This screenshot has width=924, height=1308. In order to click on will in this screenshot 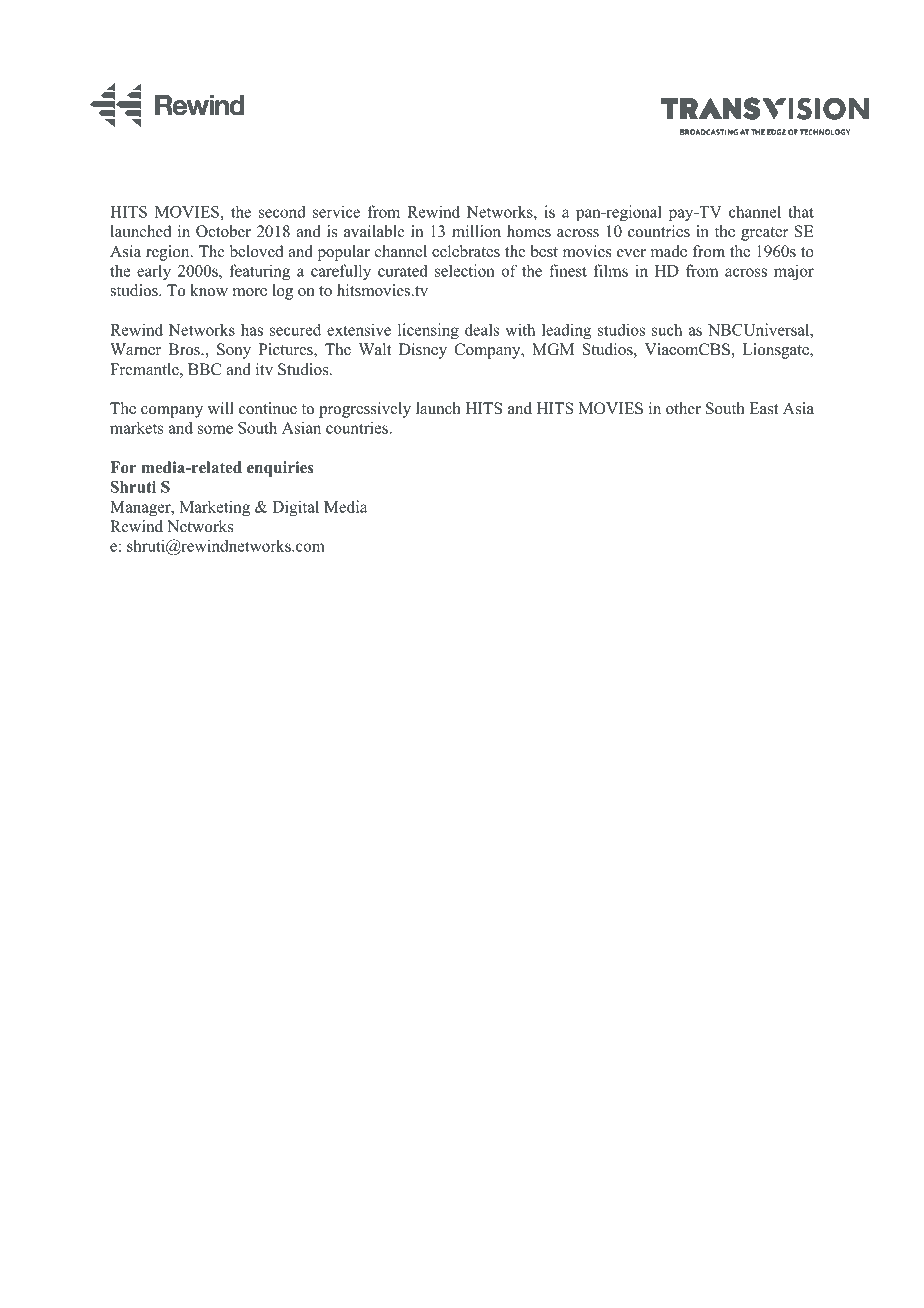, I will do `click(221, 408)`.
